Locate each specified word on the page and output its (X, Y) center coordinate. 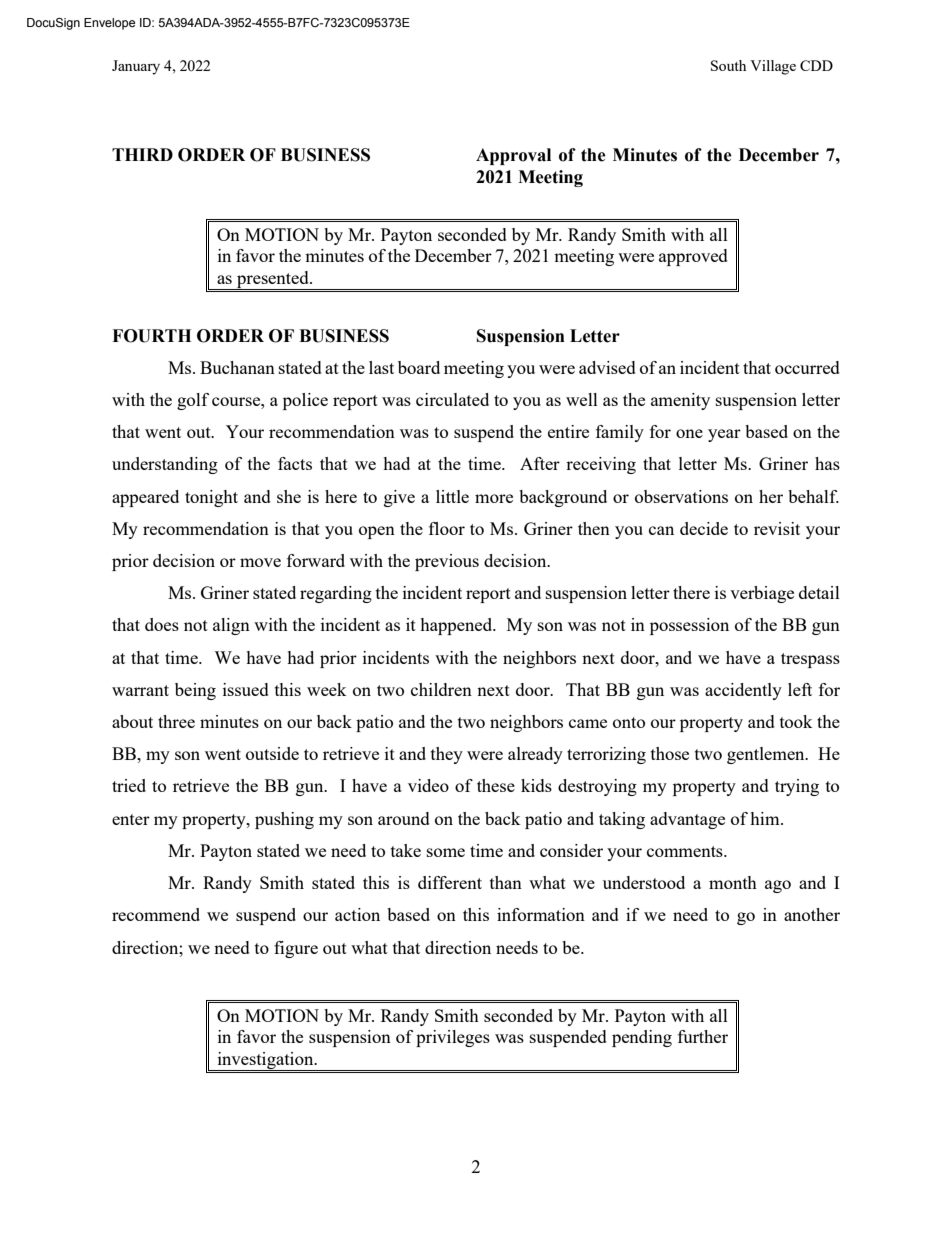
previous (447, 562)
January (136, 67)
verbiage (762, 594)
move (260, 562)
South (728, 65)
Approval (513, 156)
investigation (265, 1061)
